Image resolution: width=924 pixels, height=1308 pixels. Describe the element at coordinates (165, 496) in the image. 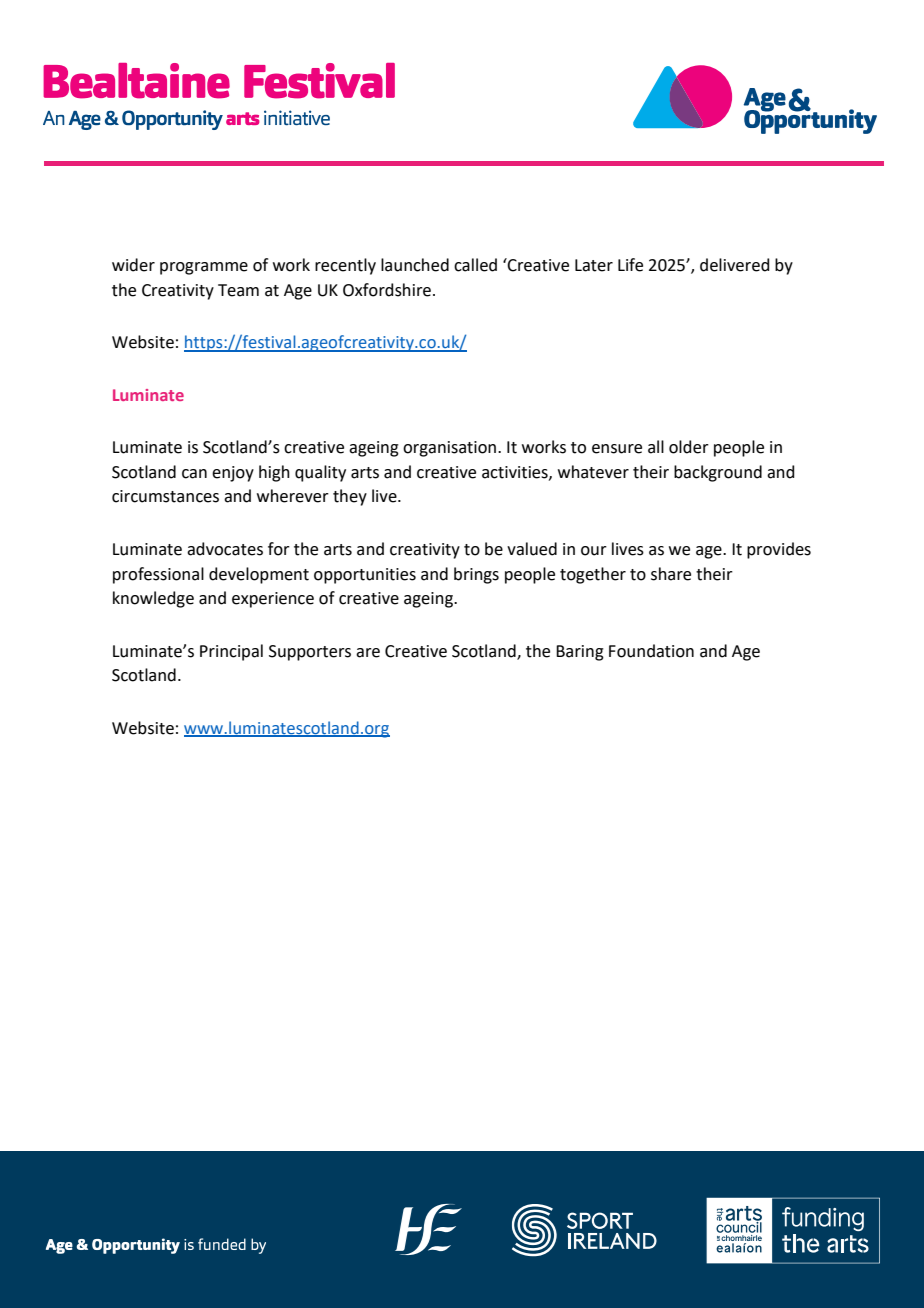

I see `circumstances` at that location.
